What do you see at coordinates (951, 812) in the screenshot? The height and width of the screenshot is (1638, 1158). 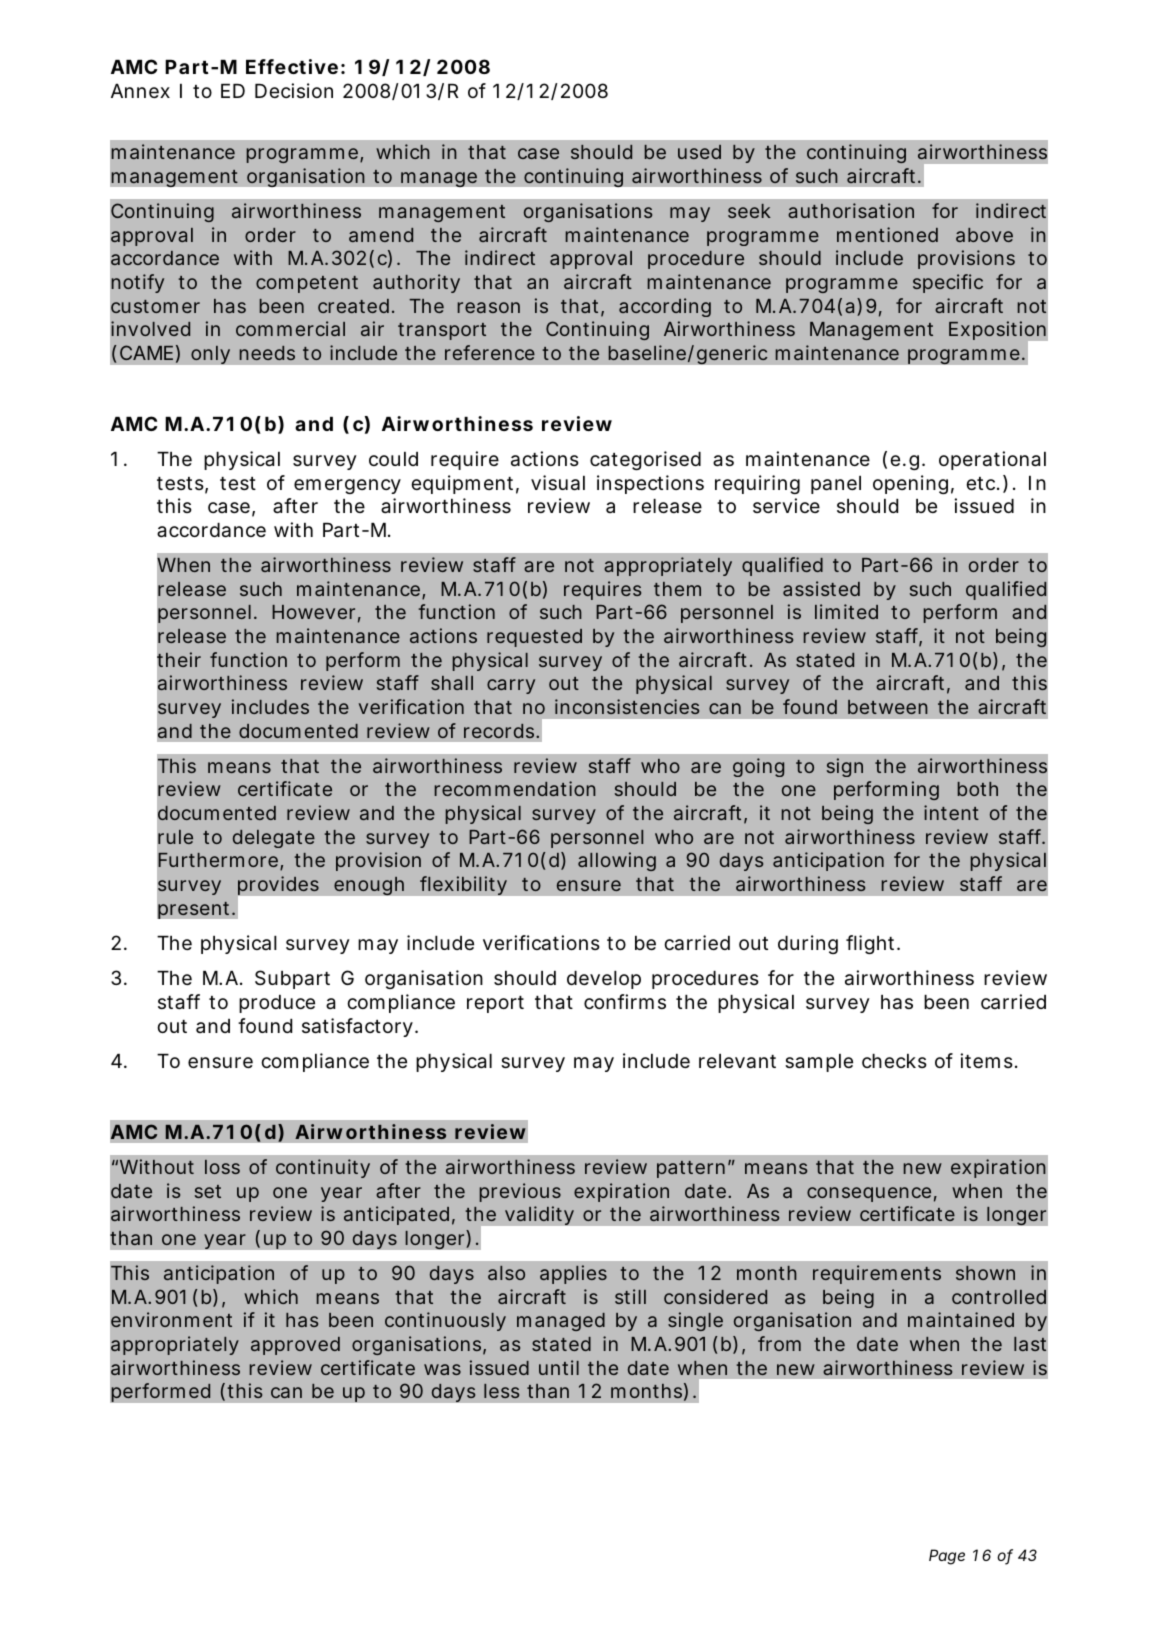 I see `intent` at bounding box center [951, 812].
